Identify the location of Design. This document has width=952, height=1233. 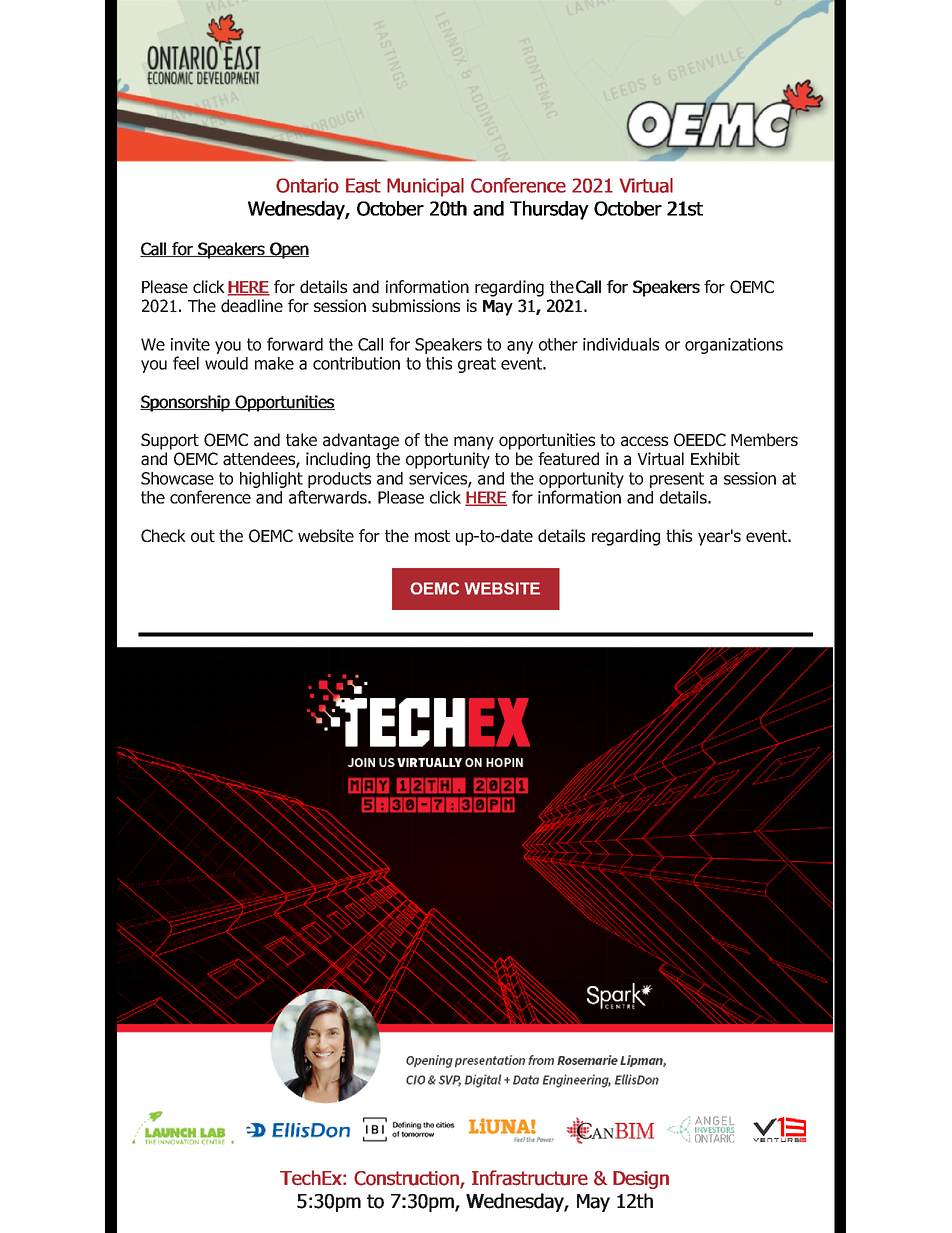
(641, 1180).
